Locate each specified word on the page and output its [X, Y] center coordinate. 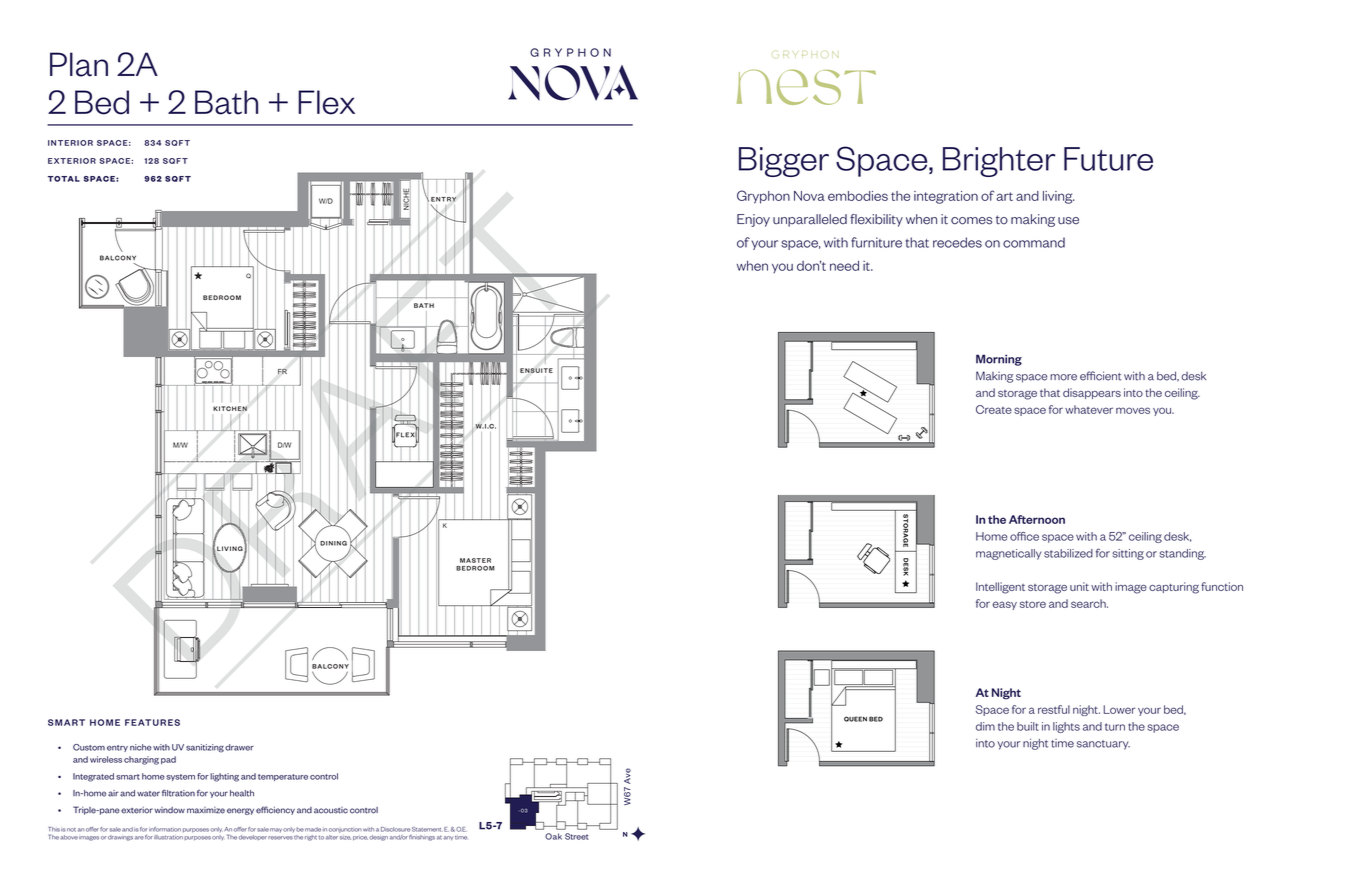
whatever [1089, 409]
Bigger [784, 162]
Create [994, 409]
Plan [79, 64]
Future [1108, 159]
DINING [333, 543]
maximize [206, 810]
